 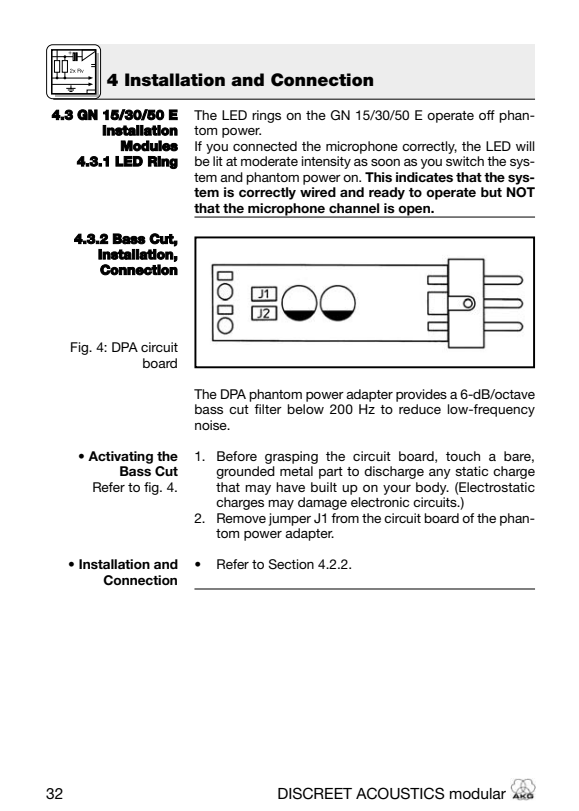 What do you see at coordinates (400, 793) in the document?
I see `ACOUSTICS` at bounding box center [400, 793].
